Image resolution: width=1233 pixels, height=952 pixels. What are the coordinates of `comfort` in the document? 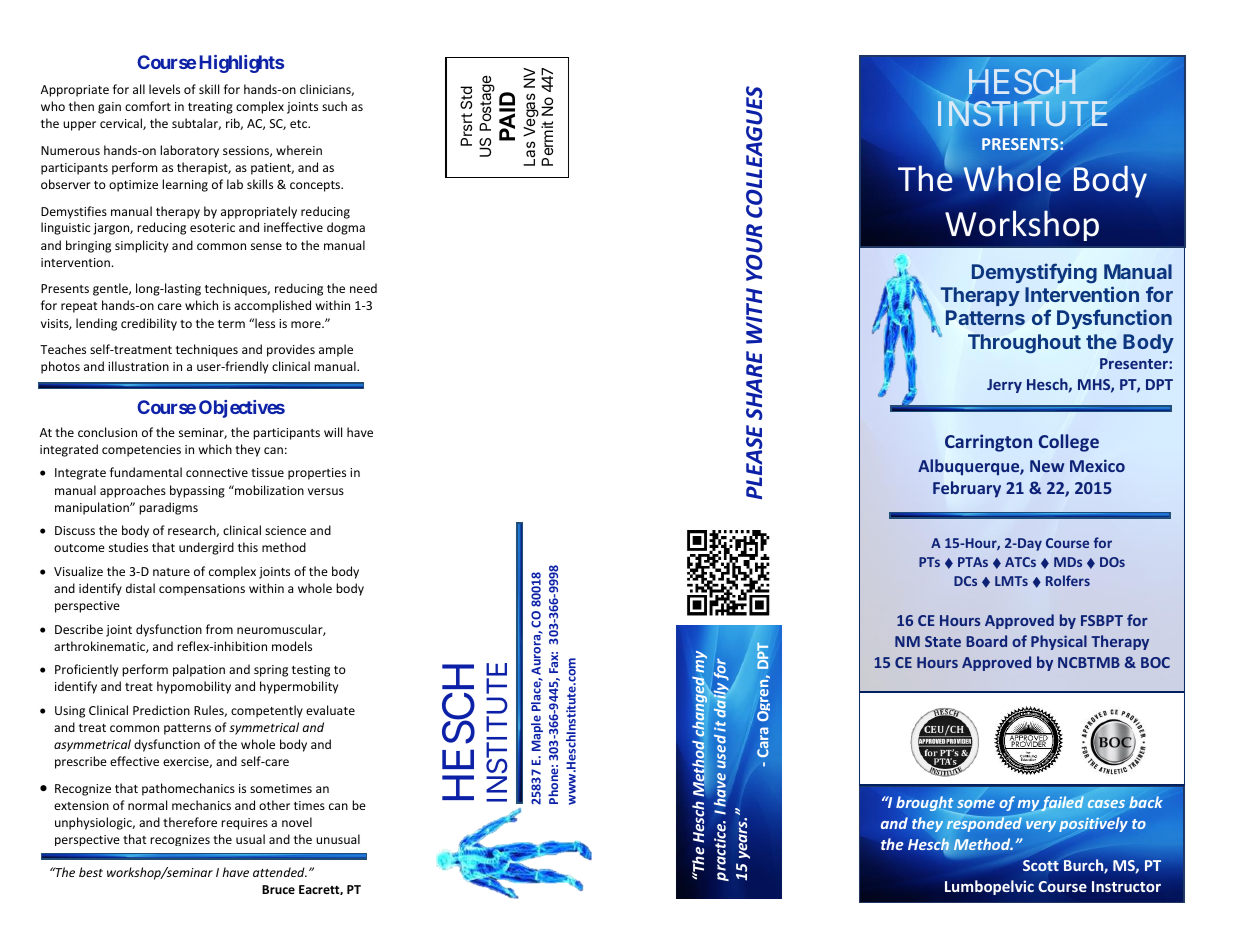 It's located at (148, 106).
